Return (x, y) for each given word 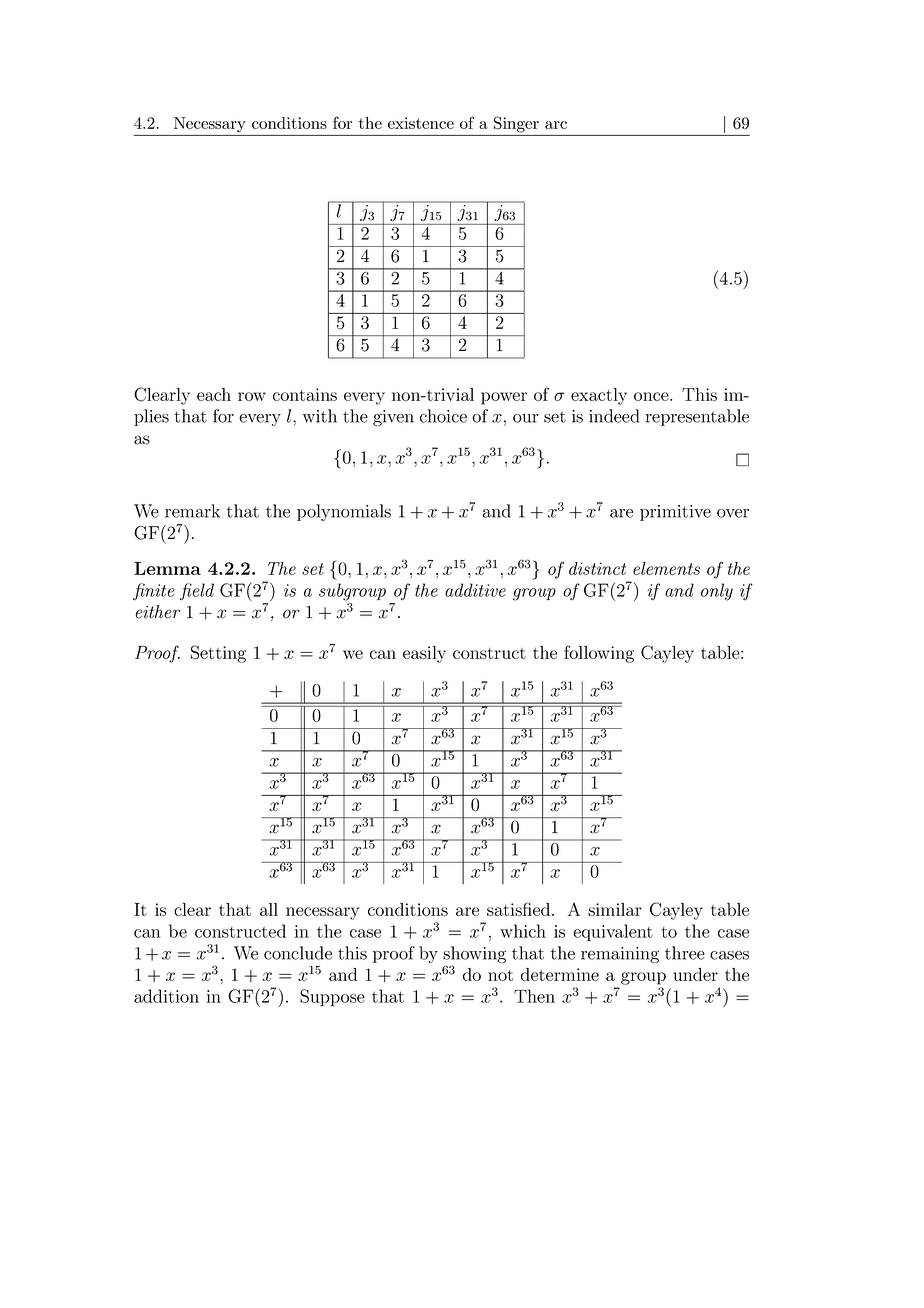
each (214, 394)
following (599, 654)
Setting (218, 654)
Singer (516, 124)
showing (474, 956)
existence (421, 123)
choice (443, 416)
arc (556, 125)
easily (424, 654)
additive (475, 590)
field (197, 592)
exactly (599, 396)
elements (666, 568)
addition (166, 996)
